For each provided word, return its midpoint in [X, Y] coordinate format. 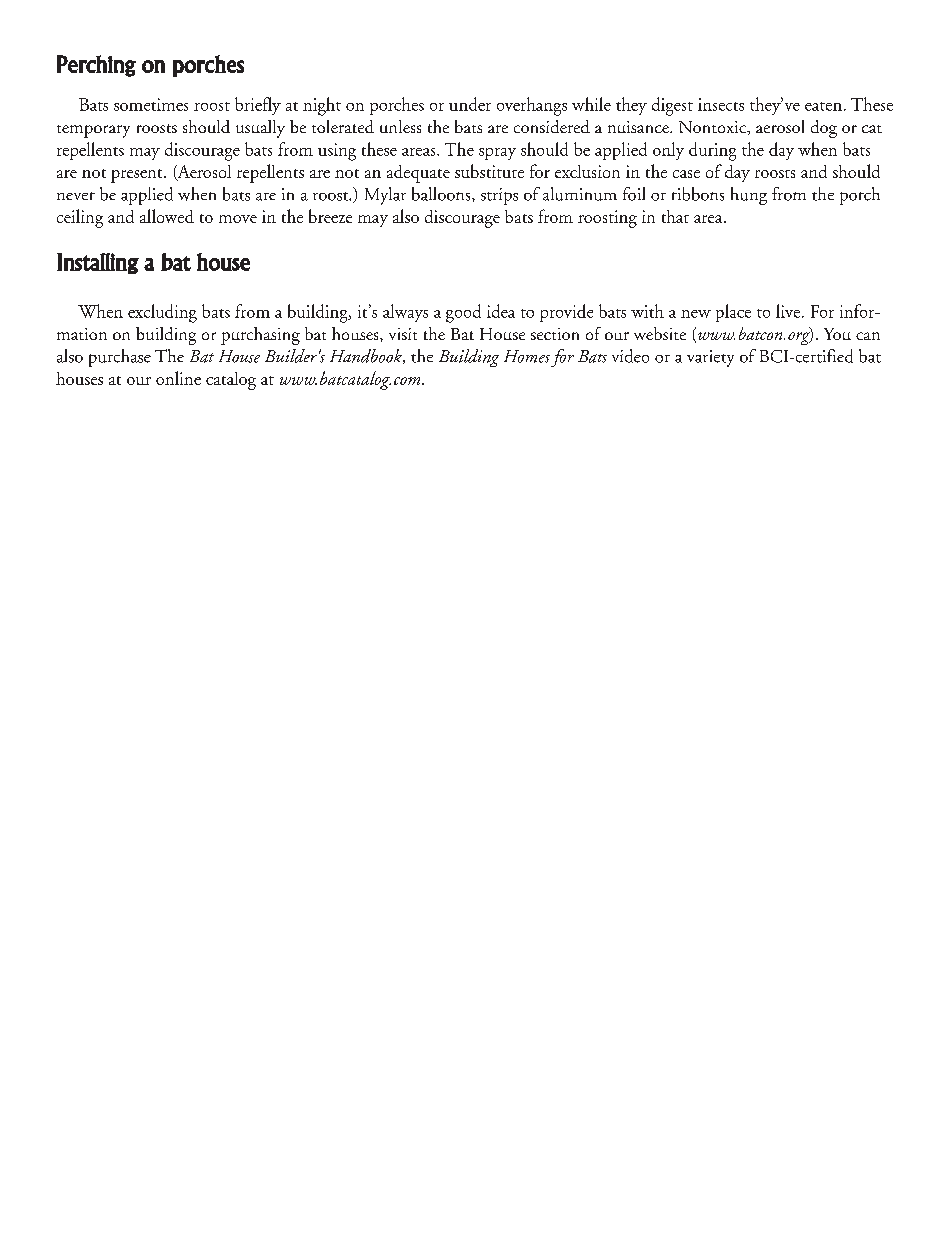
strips [499, 196]
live [788, 311]
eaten [823, 106]
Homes [527, 356]
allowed [167, 216]
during [712, 151]
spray [497, 154]
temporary [93, 131]
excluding [162, 313]
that [675, 216]
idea [501, 311]
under [470, 104]
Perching [96, 66]
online [178, 378]
